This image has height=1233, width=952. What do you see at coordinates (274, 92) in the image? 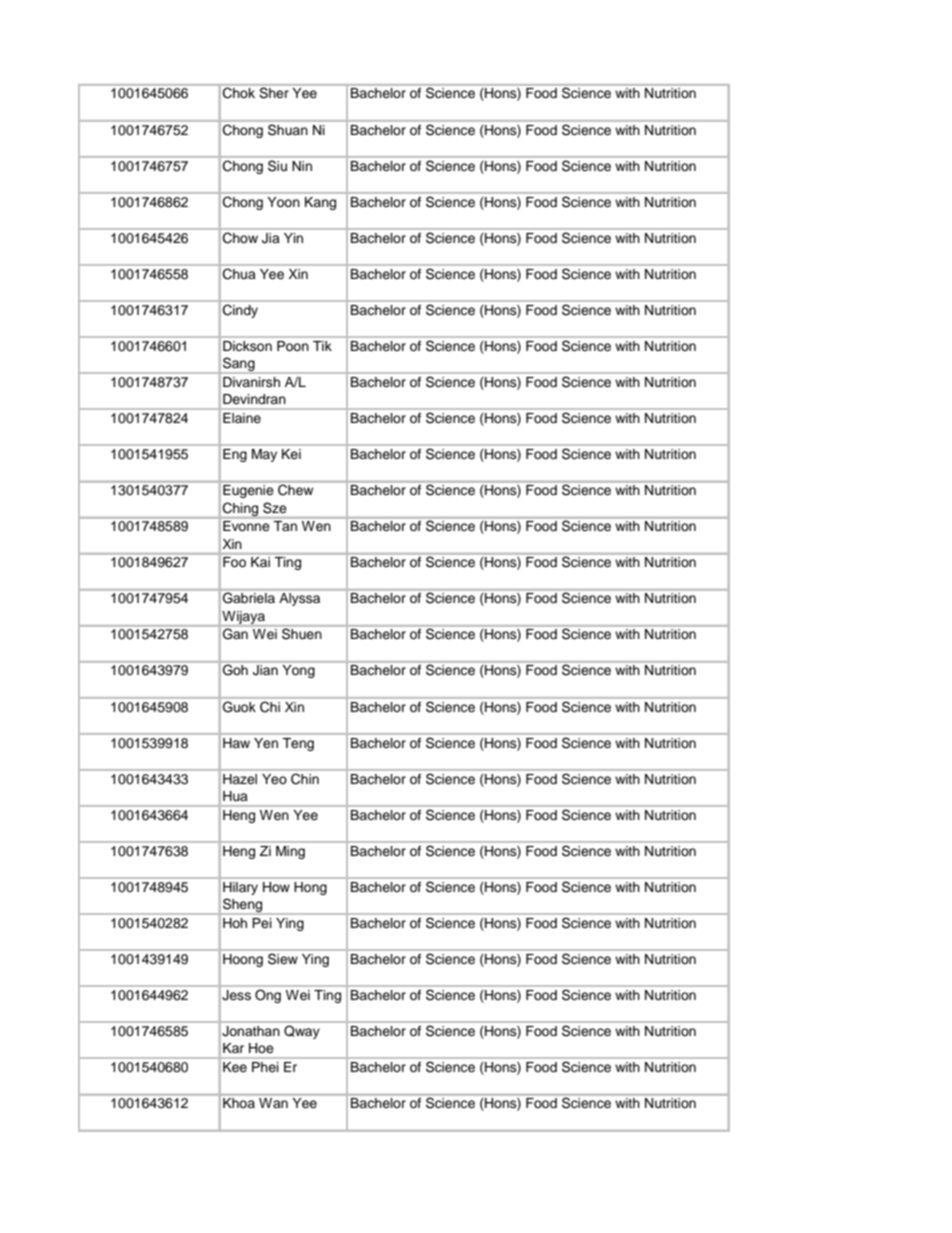
I see `Sher` at bounding box center [274, 92].
